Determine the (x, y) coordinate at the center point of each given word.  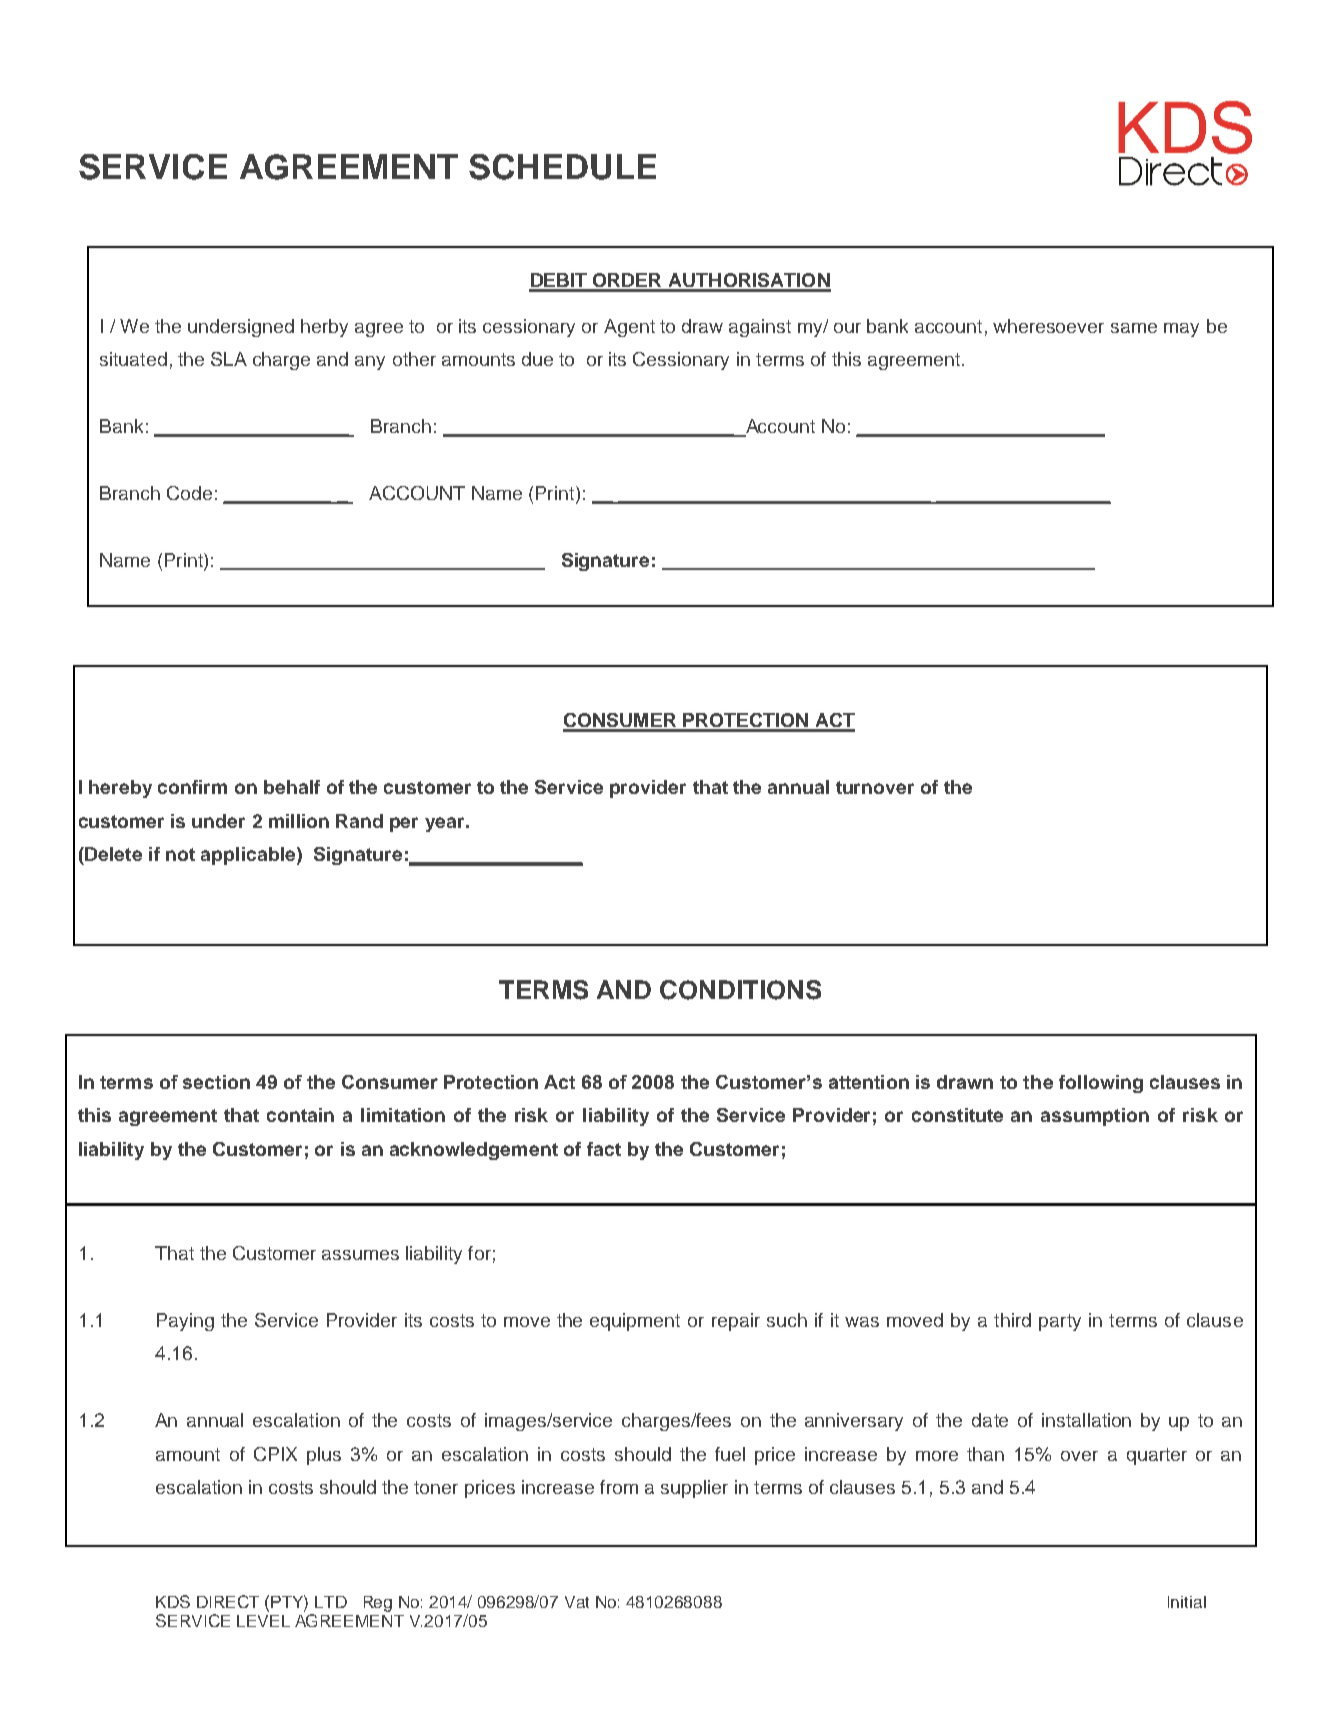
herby (324, 328)
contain (300, 1115)
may (1181, 330)
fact (604, 1149)
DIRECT (228, 1601)
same (1134, 328)
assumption (1095, 1117)
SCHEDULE (562, 167)
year (446, 824)
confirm (192, 787)
